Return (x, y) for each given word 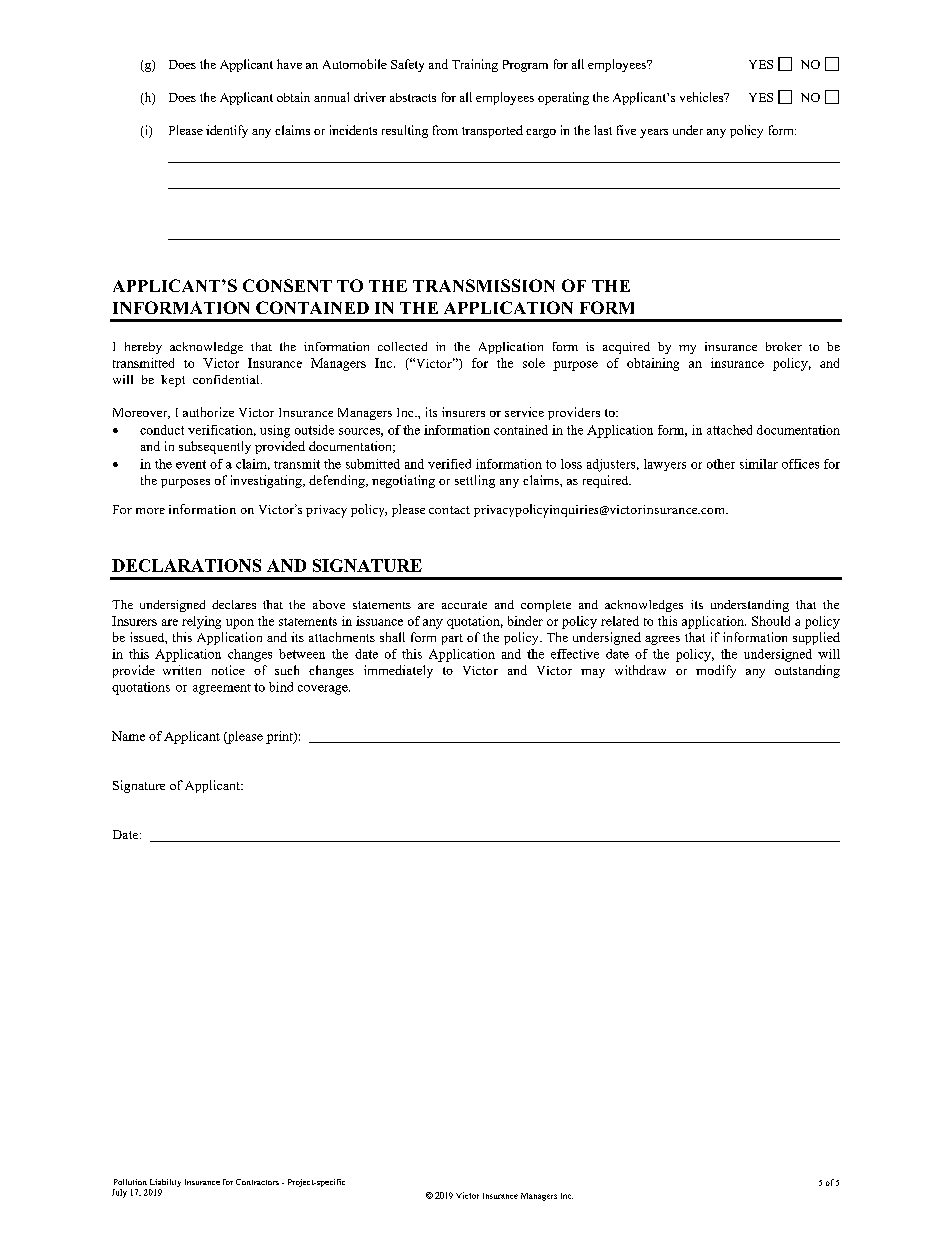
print (280, 737)
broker (784, 346)
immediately (398, 671)
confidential (227, 379)
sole (534, 363)
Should (771, 621)
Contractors (257, 1182)
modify (716, 671)
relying (201, 622)
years (654, 133)
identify (227, 131)
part (452, 639)
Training (475, 65)
